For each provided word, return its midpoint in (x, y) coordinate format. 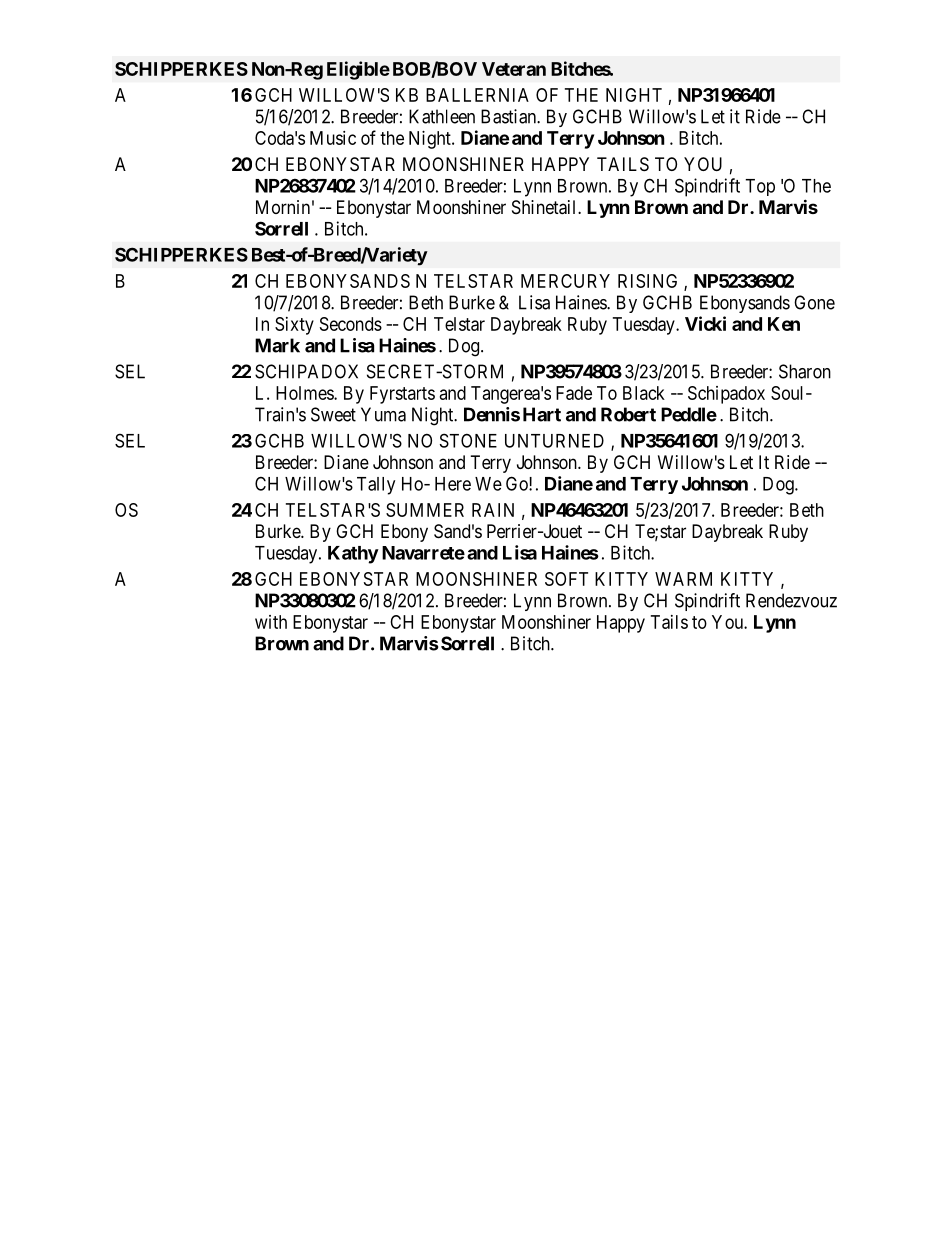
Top (760, 187)
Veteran (514, 69)
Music (333, 138)
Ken (784, 324)
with (271, 622)
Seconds (351, 324)
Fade (574, 393)
